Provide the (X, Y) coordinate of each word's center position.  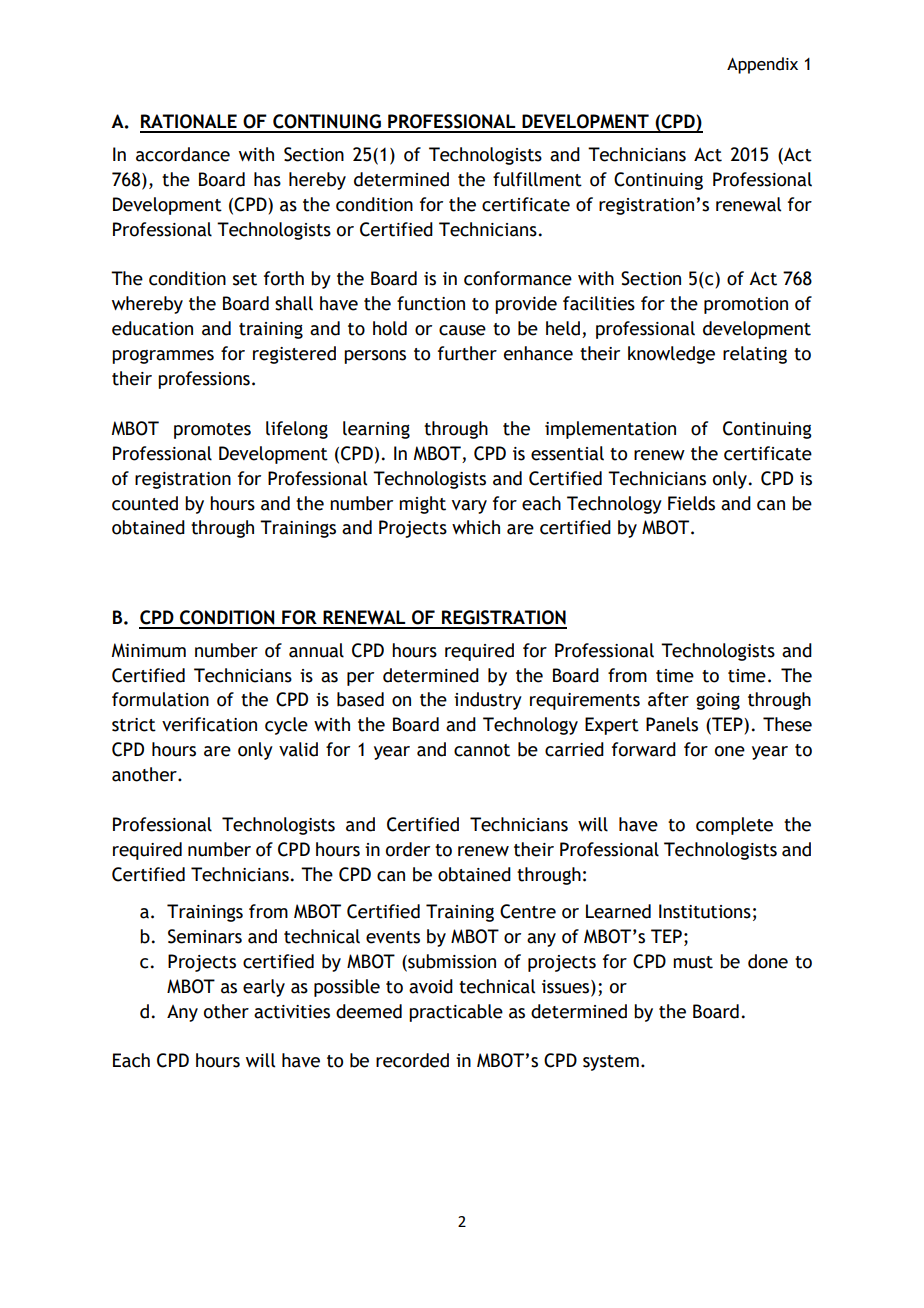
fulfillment (537, 179)
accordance (183, 154)
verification (209, 724)
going (718, 701)
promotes (212, 431)
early (264, 988)
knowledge (671, 355)
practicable (456, 1013)
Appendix (762, 65)
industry (488, 701)
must (693, 962)
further (467, 353)
